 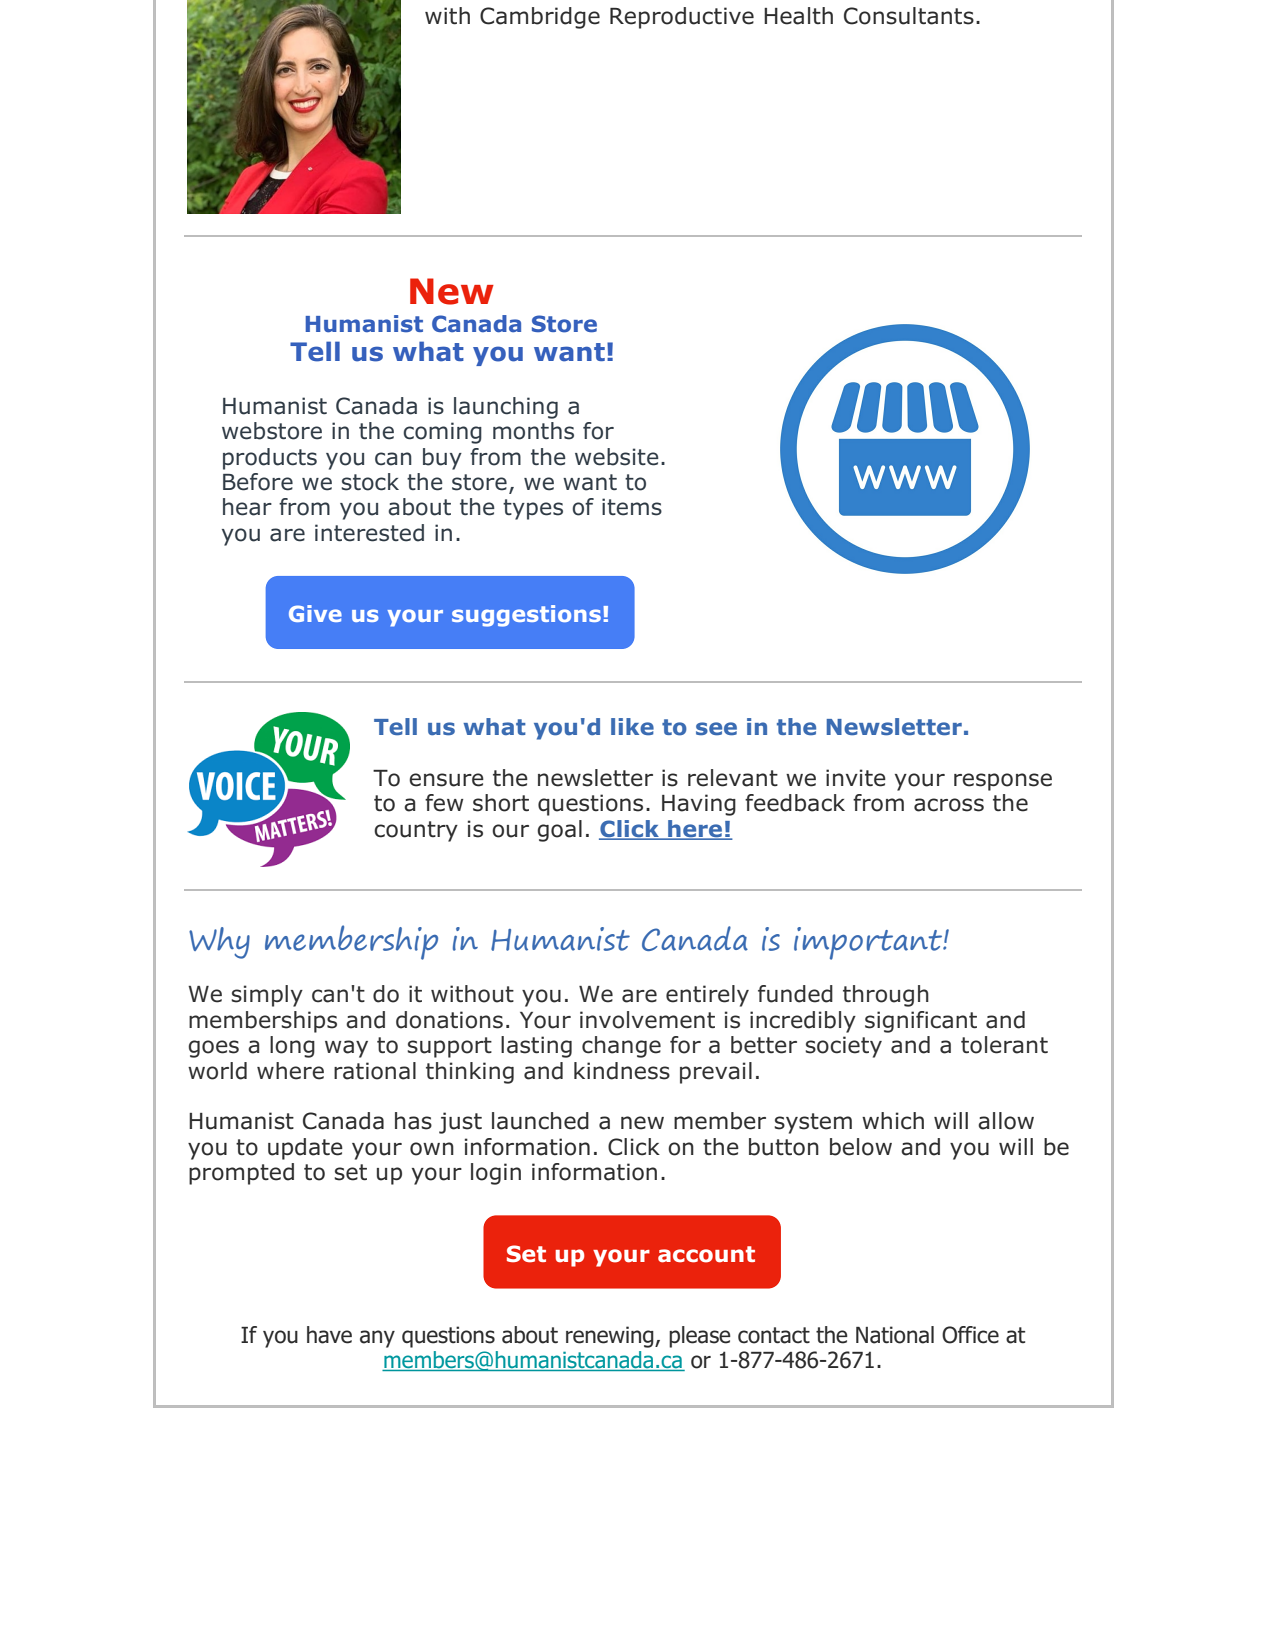 What do you see at coordinates (611, 1337) in the document?
I see `renewing` at bounding box center [611, 1337].
